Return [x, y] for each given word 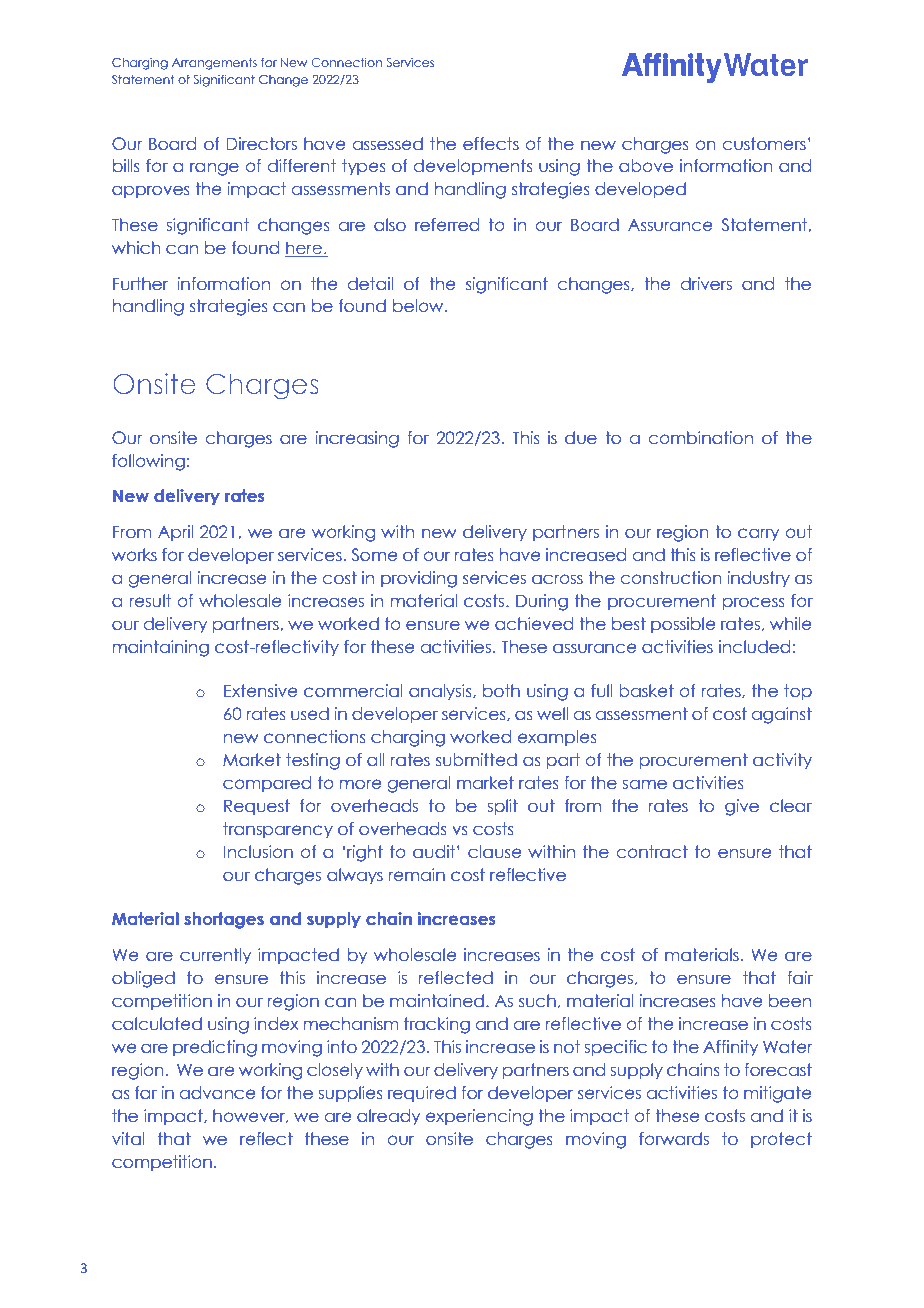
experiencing [479, 1117]
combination [701, 437]
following [148, 462]
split [503, 807]
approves [151, 191]
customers [764, 144]
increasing [357, 439]
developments [473, 167]
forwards [674, 1138]
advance [217, 1092]
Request [257, 807]
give [742, 807]
